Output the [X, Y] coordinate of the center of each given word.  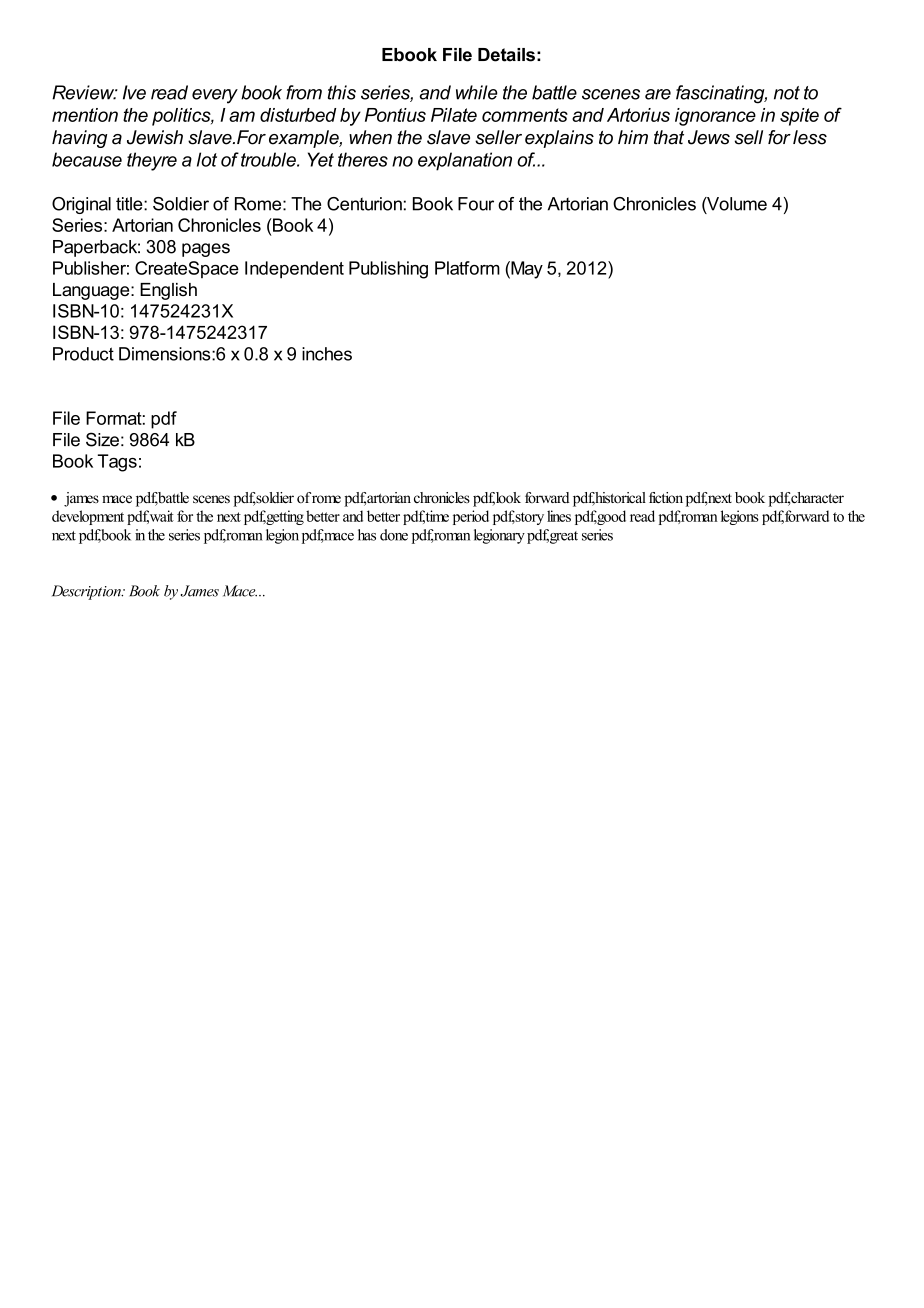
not [787, 93]
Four [476, 204]
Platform [467, 268]
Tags [117, 463]
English [168, 291]
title [130, 204]
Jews [709, 137]
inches [327, 354]
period [471, 517]
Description [87, 592]
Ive [134, 92]
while [477, 92]
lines [559, 516]
